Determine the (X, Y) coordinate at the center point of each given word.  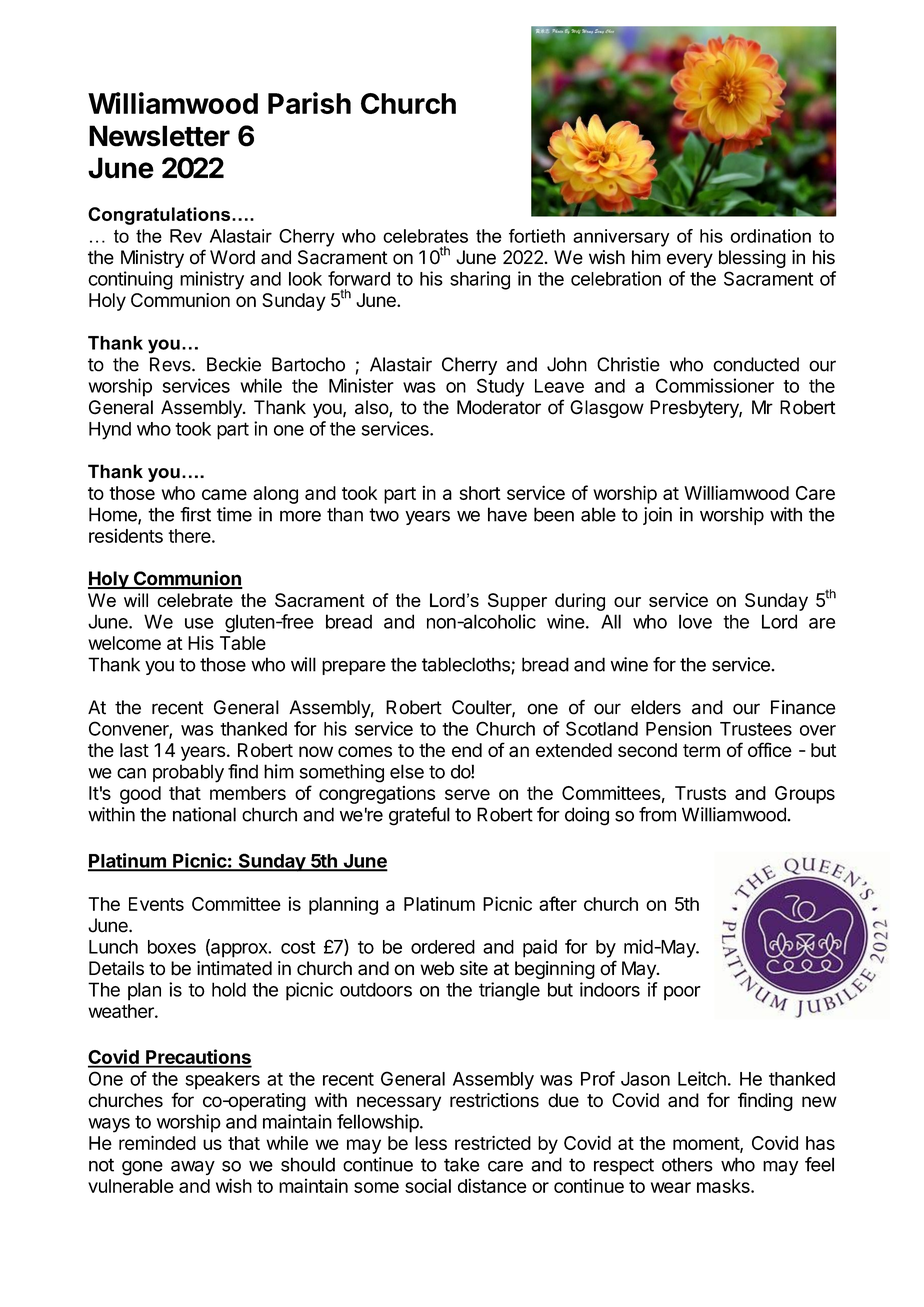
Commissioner (715, 385)
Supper (517, 602)
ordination (770, 236)
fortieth (537, 236)
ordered (443, 947)
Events (156, 904)
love (695, 621)
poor (682, 993)
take (462, 1164)
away (193, 1168)
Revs (171, 364)
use (199, 623)
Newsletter (159, 136)
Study (500, 387)
